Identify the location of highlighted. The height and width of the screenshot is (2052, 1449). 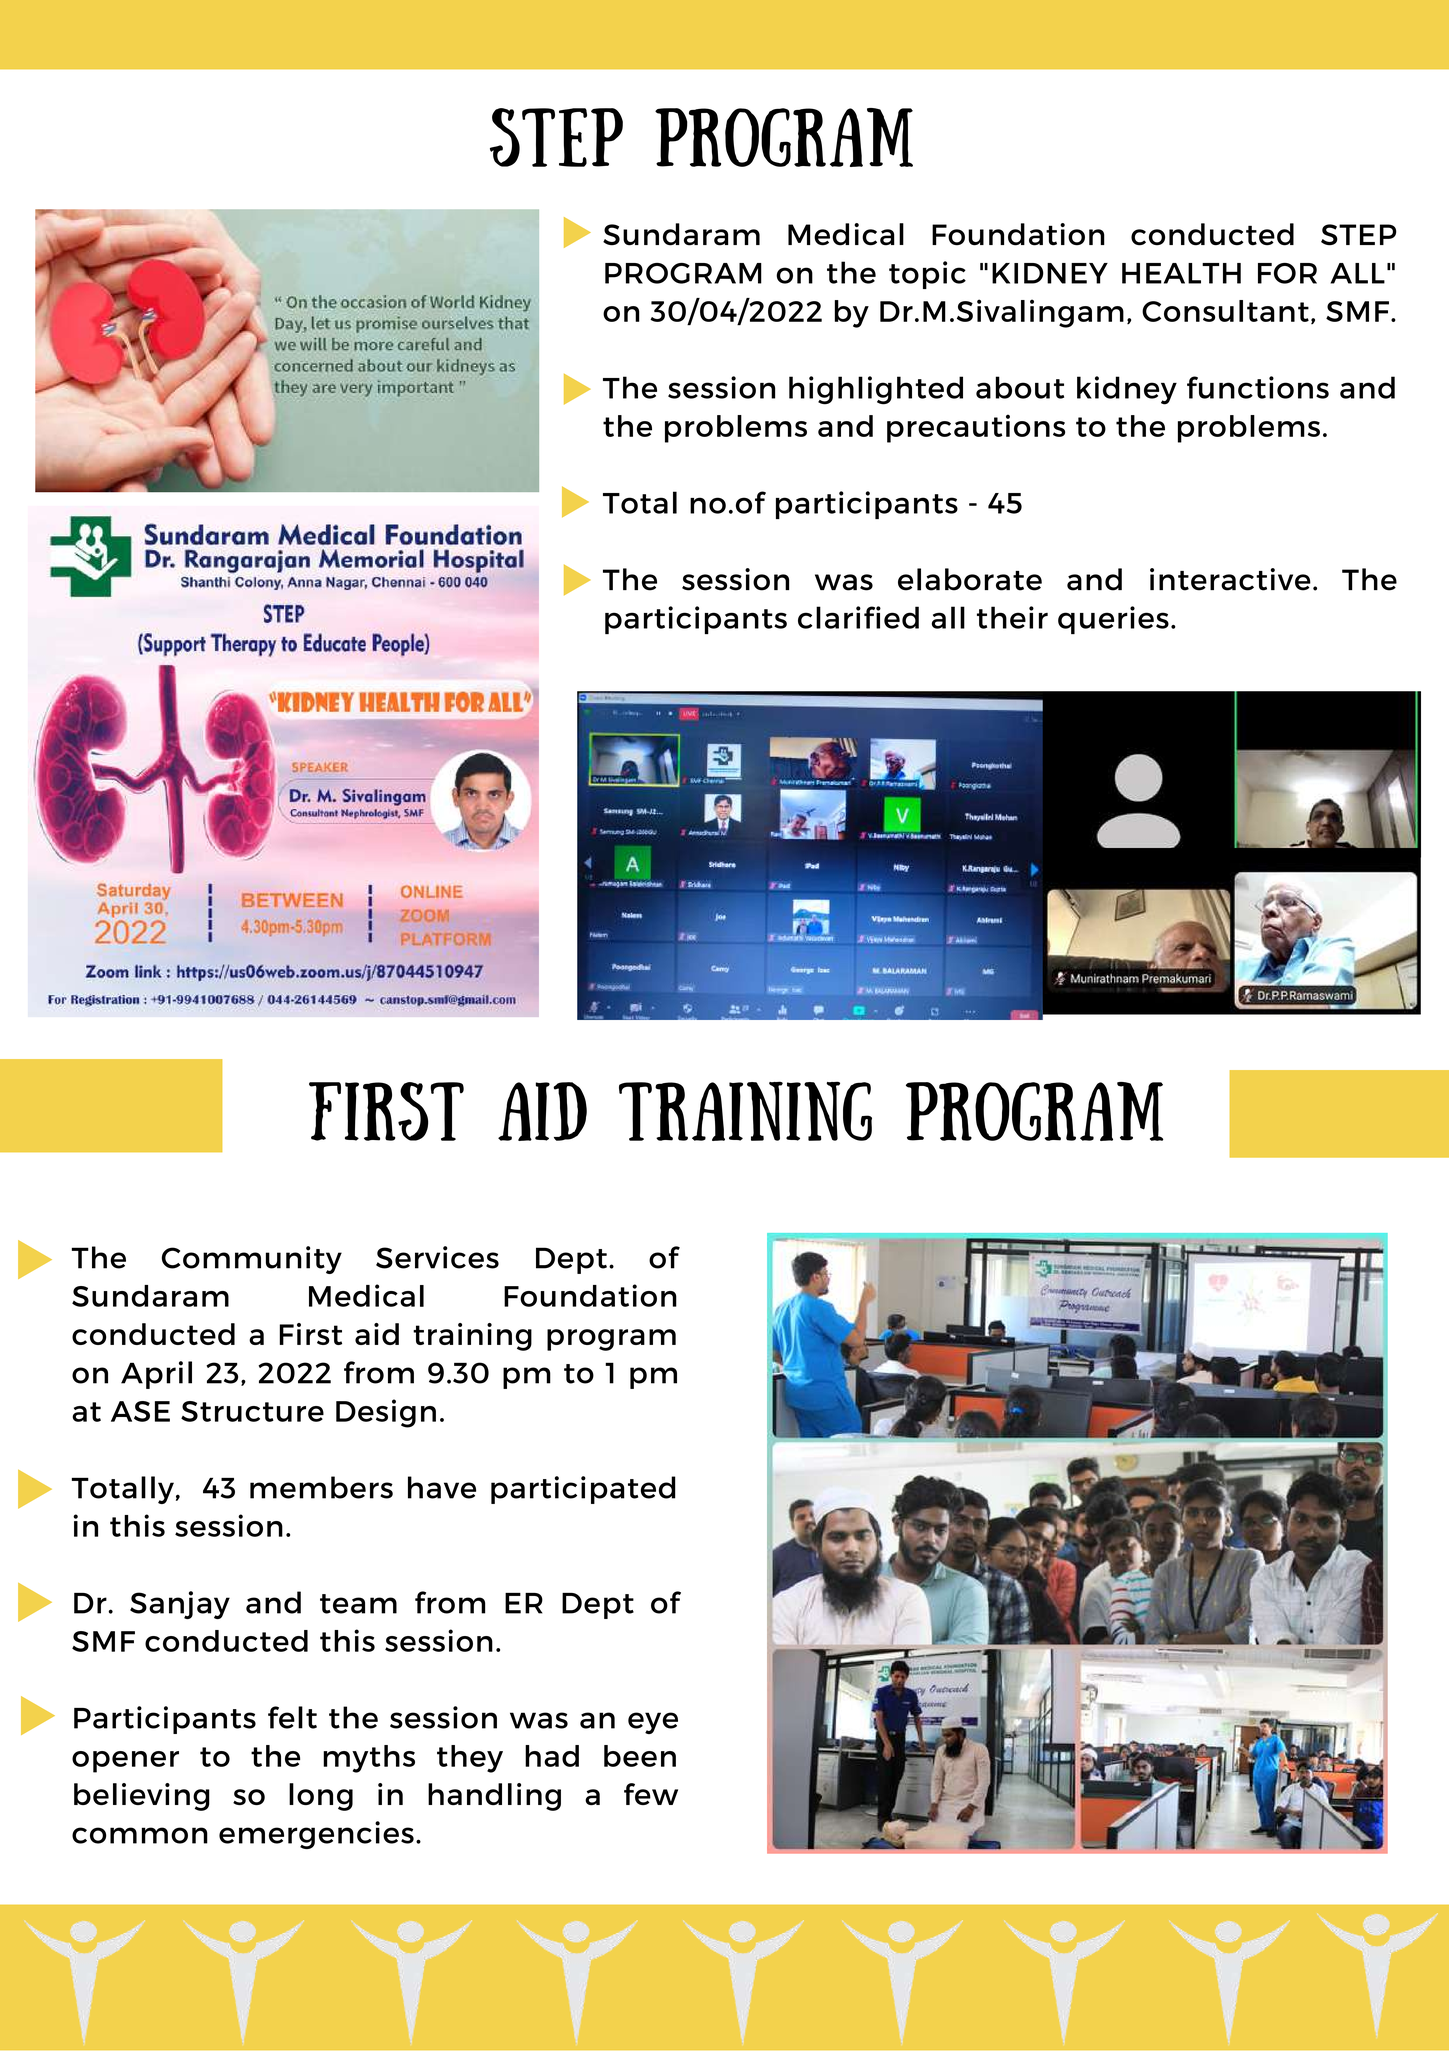
(876, 390).
